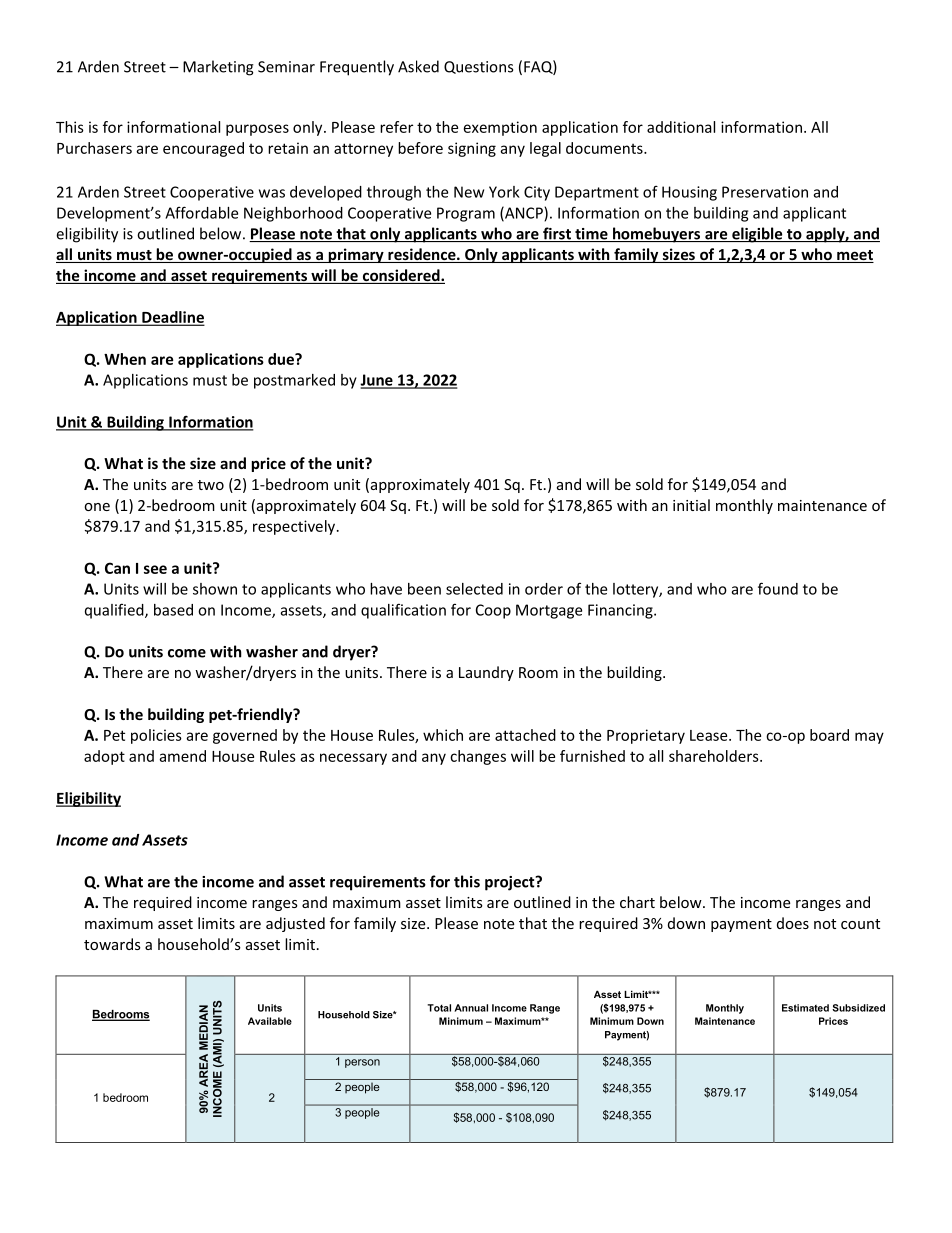 Image resolution: width=952 pixels, height=1233 pixels. I want to click on Available, so click(270, 1021).
